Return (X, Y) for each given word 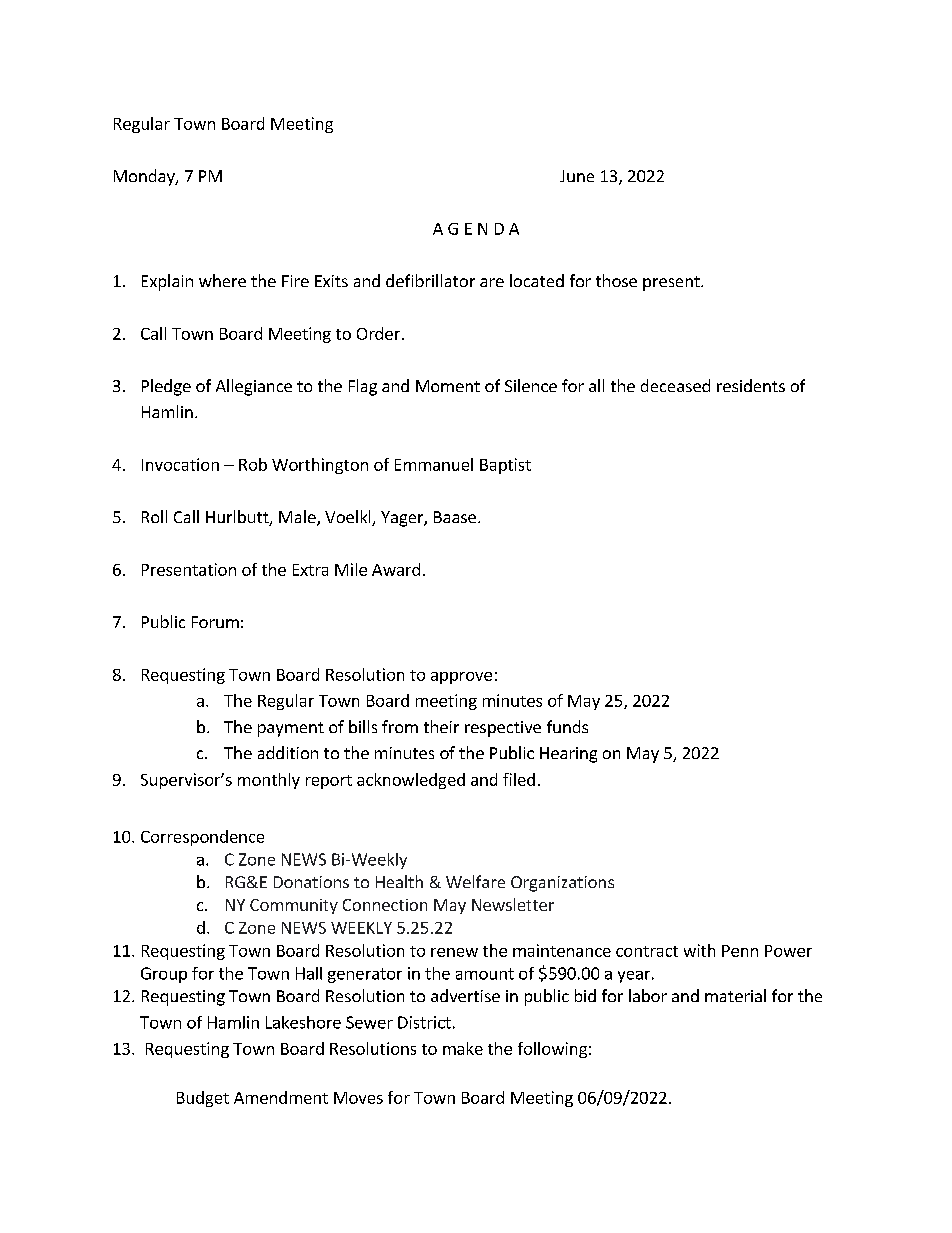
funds (567, 726)
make (463, 1048)
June (577, 176)
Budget (203, 1099)
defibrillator (430, 280)
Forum (215, 622)
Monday (145, 177)
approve (461, 678)
